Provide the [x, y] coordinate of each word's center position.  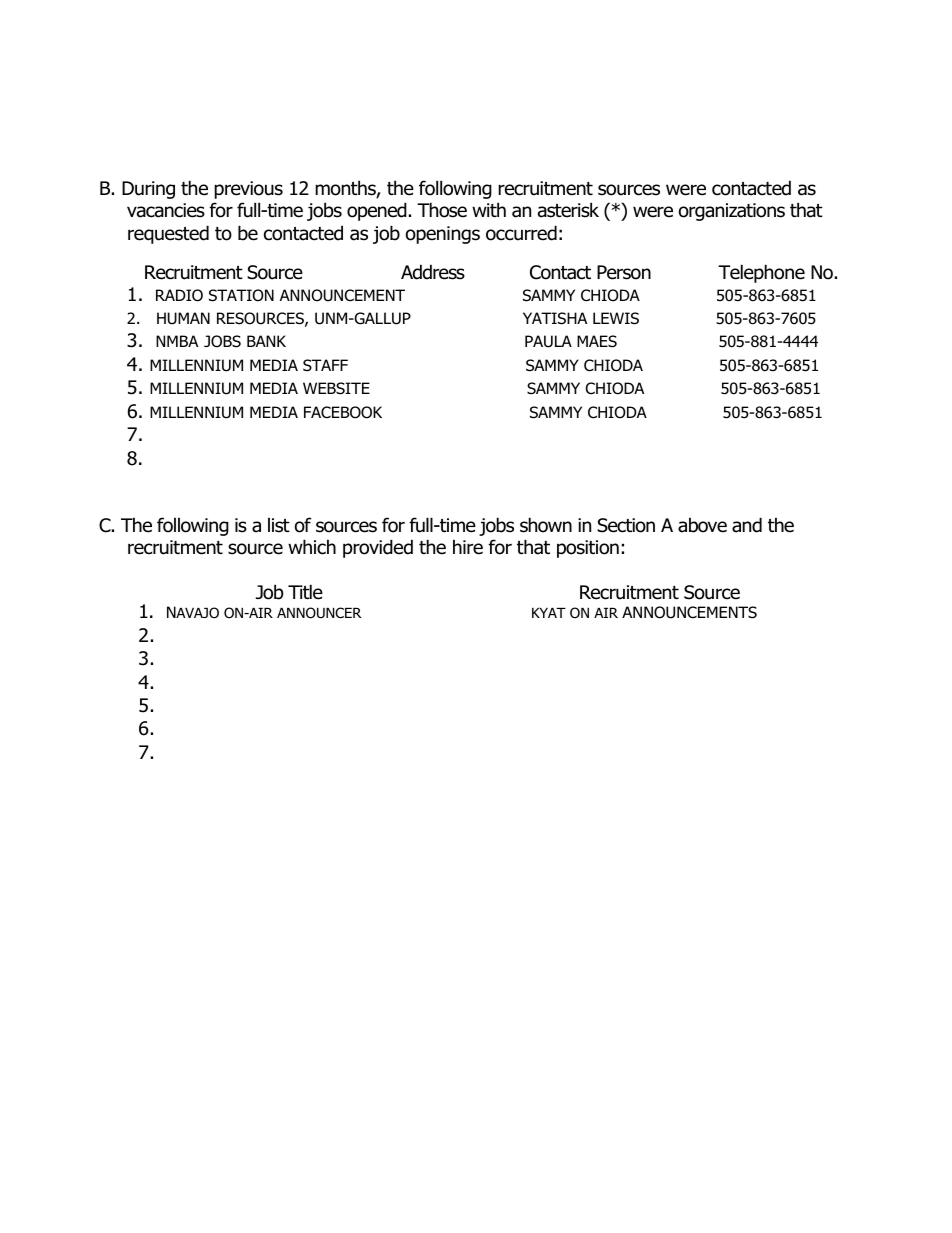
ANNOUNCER [319, 613]
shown [546, 525]
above [702, 525]
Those [442, 210]
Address [433, 272]
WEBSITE [336, 388]
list [279, 525]
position [588, 549]
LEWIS [616, 318]
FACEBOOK [343, 412]
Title [305, 592]
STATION [241, 295]
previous [248, 190]
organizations [732, 212]
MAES [597, 341]
